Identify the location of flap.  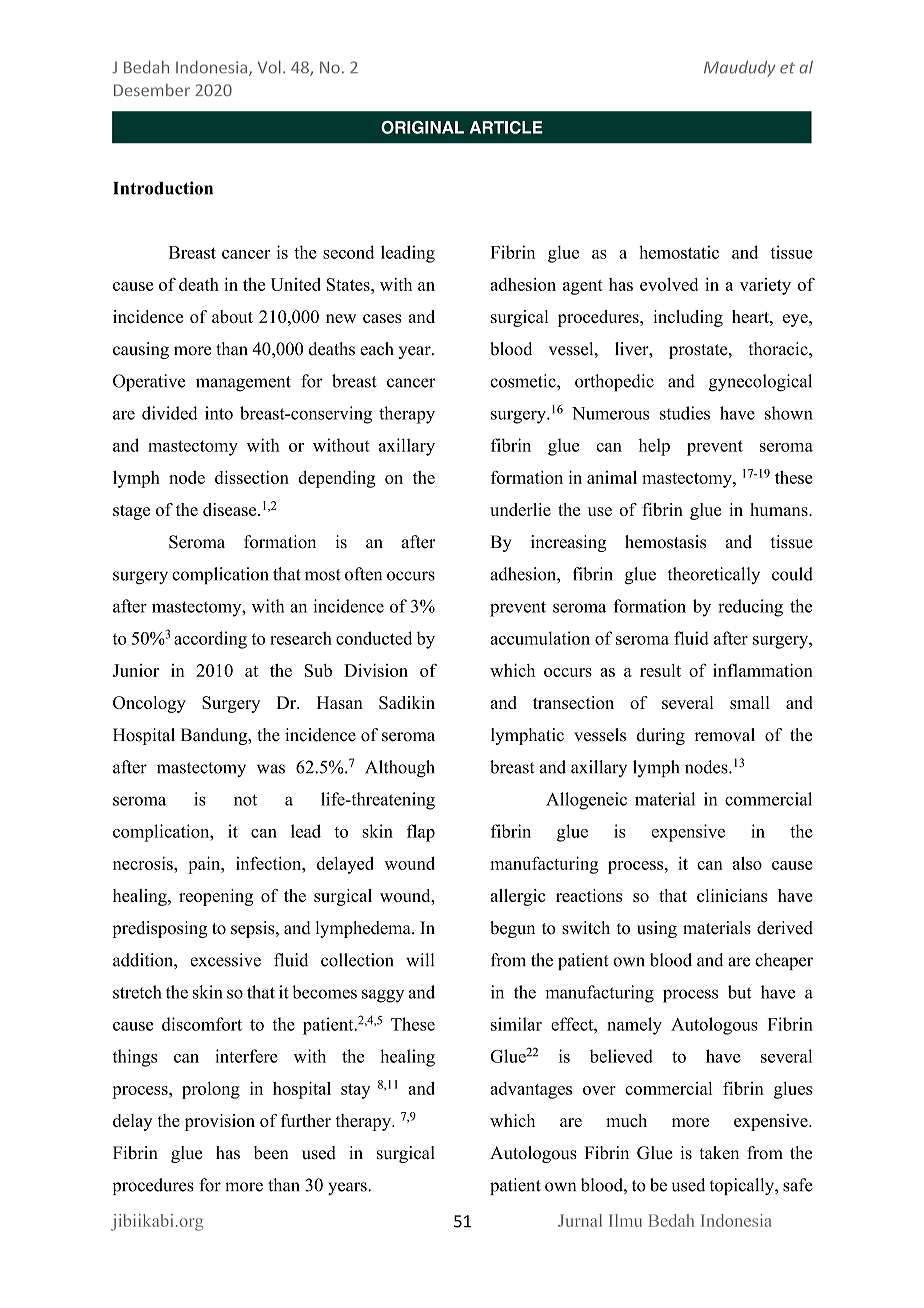
(421, 833).
